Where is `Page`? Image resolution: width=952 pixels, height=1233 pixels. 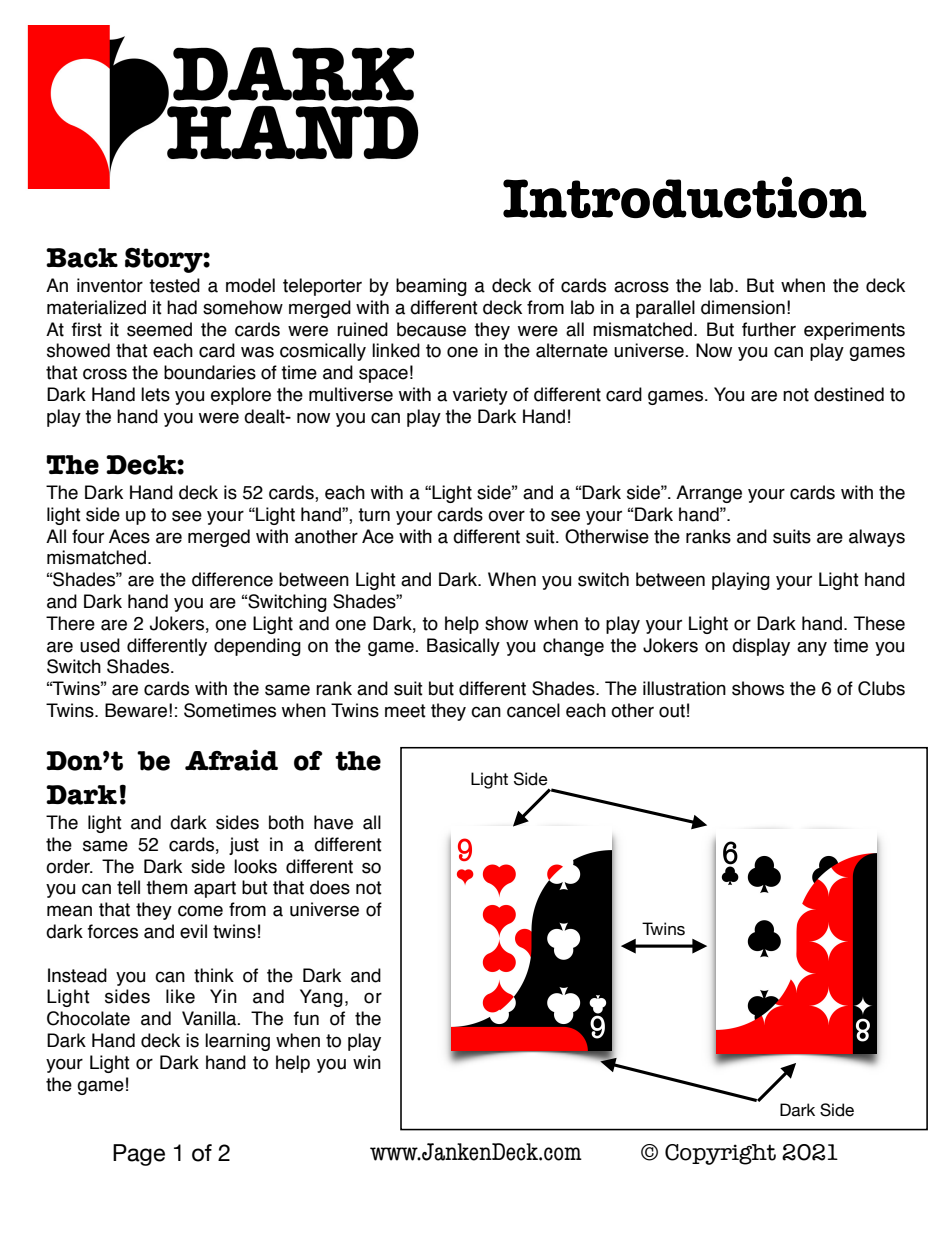
Page is located at coordinates (139, 1155).
